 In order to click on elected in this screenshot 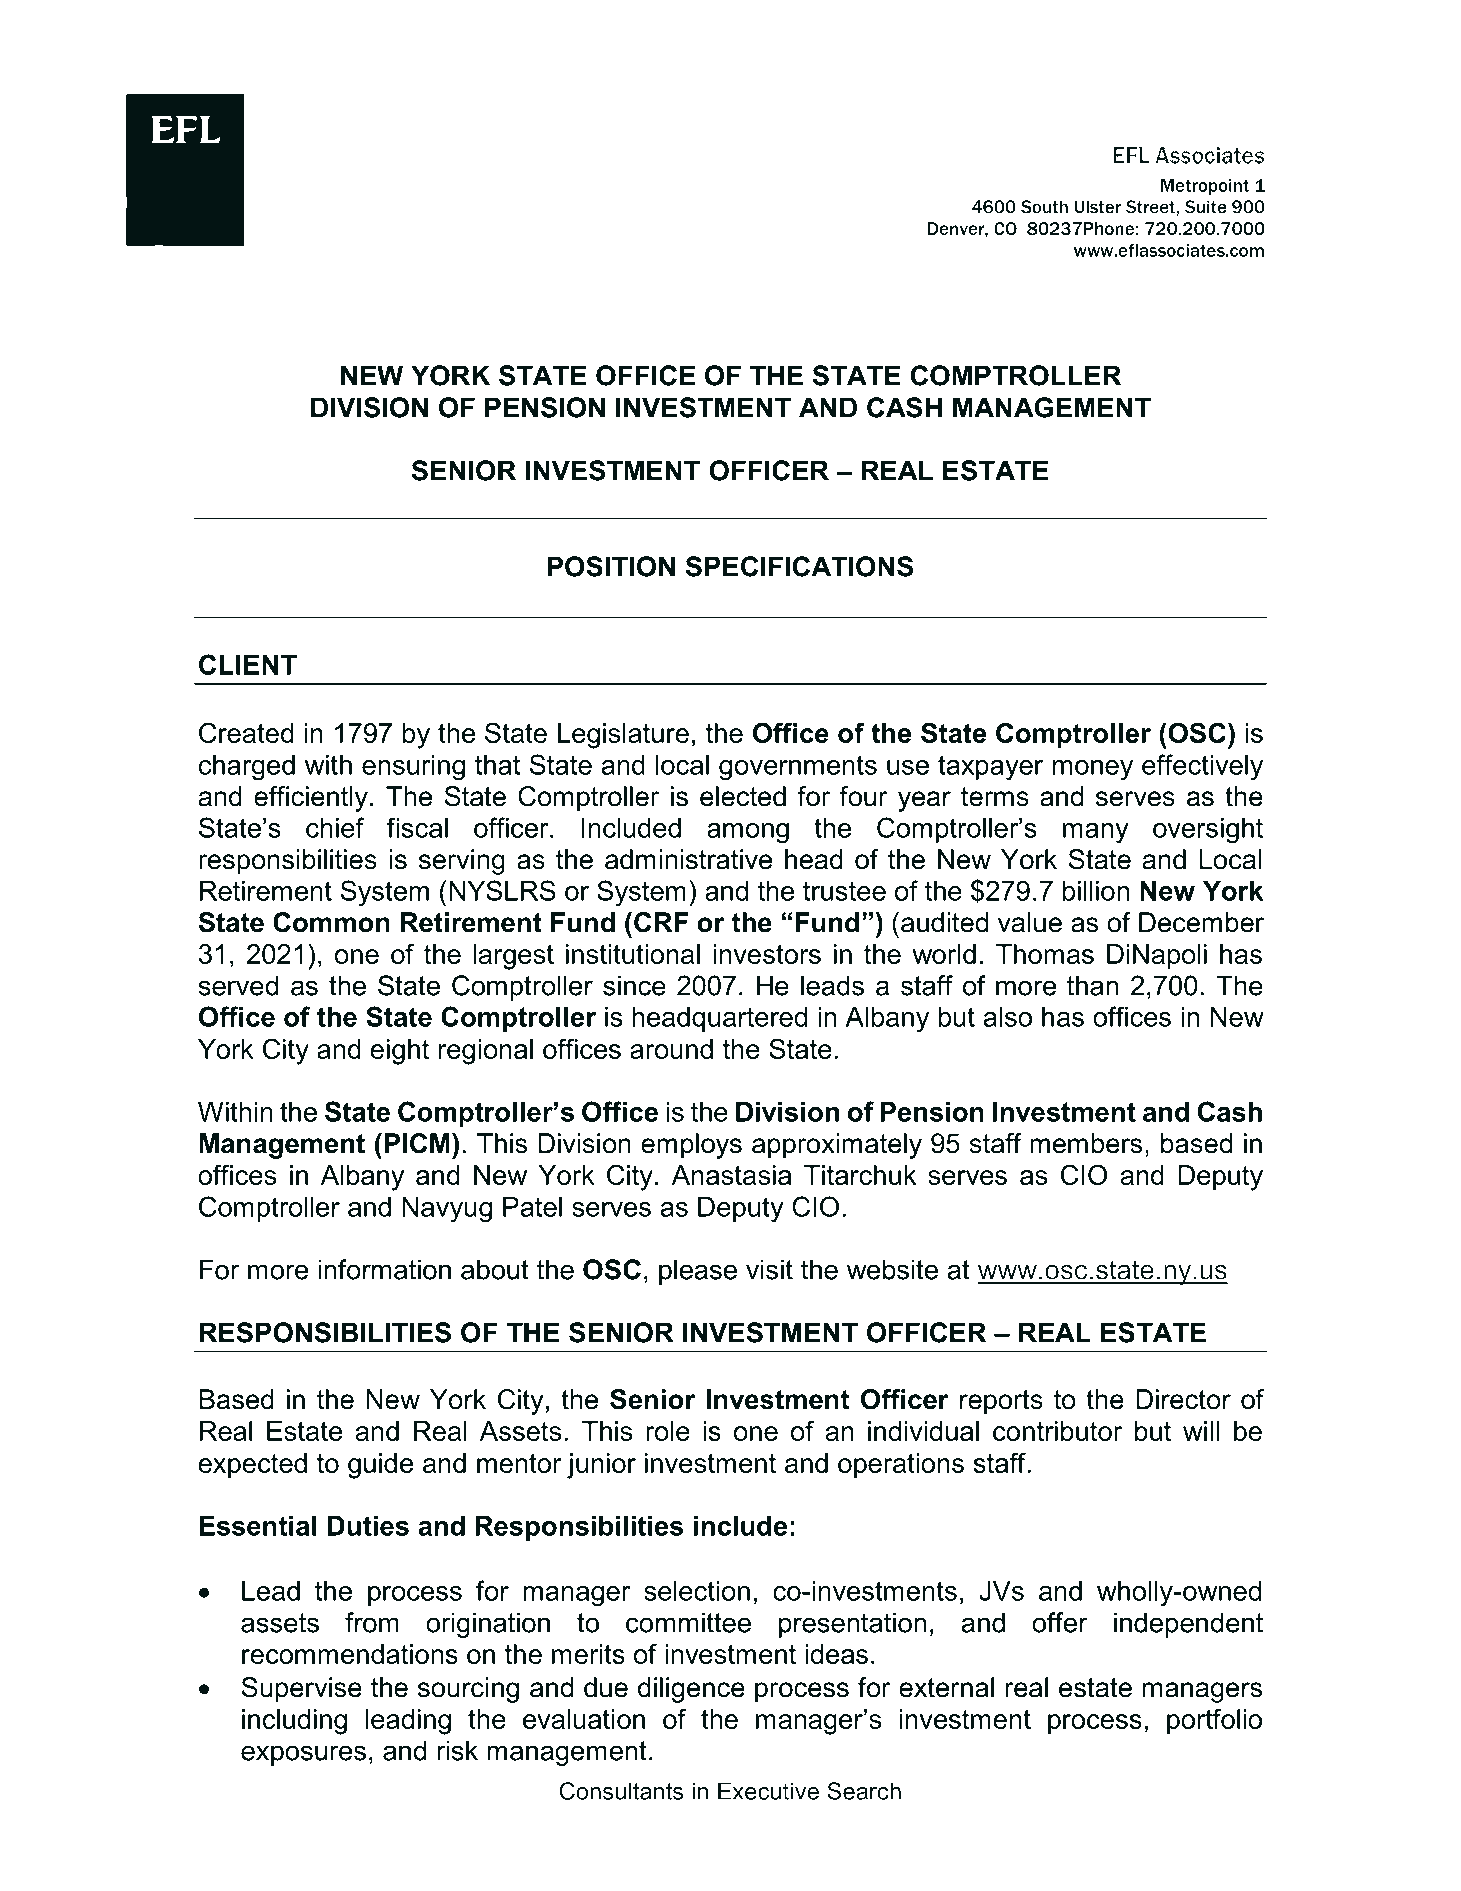, I will do `click(743, 796)`.
